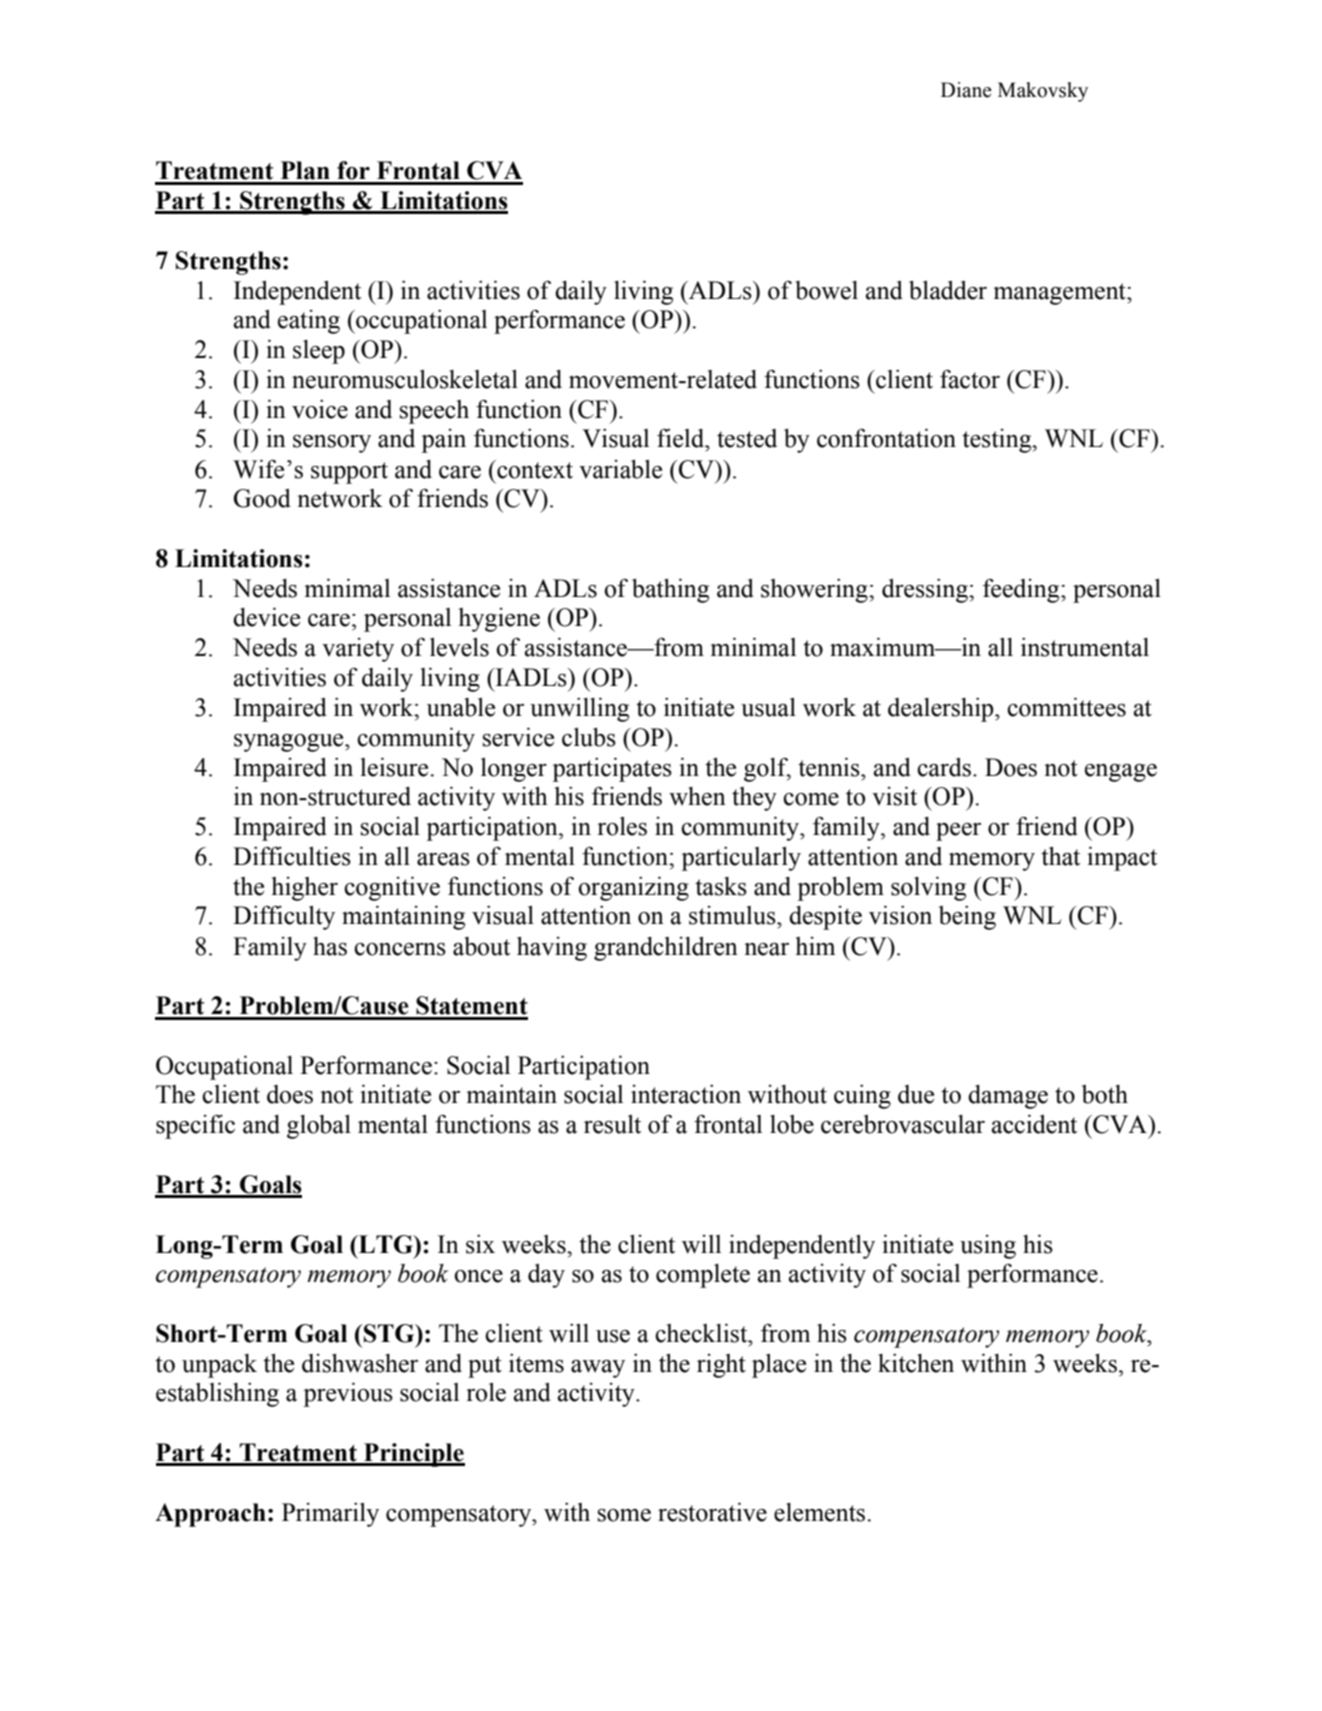 This screenshot has height=1711, width=1322. I want to click on result, so click(612, 1124).
